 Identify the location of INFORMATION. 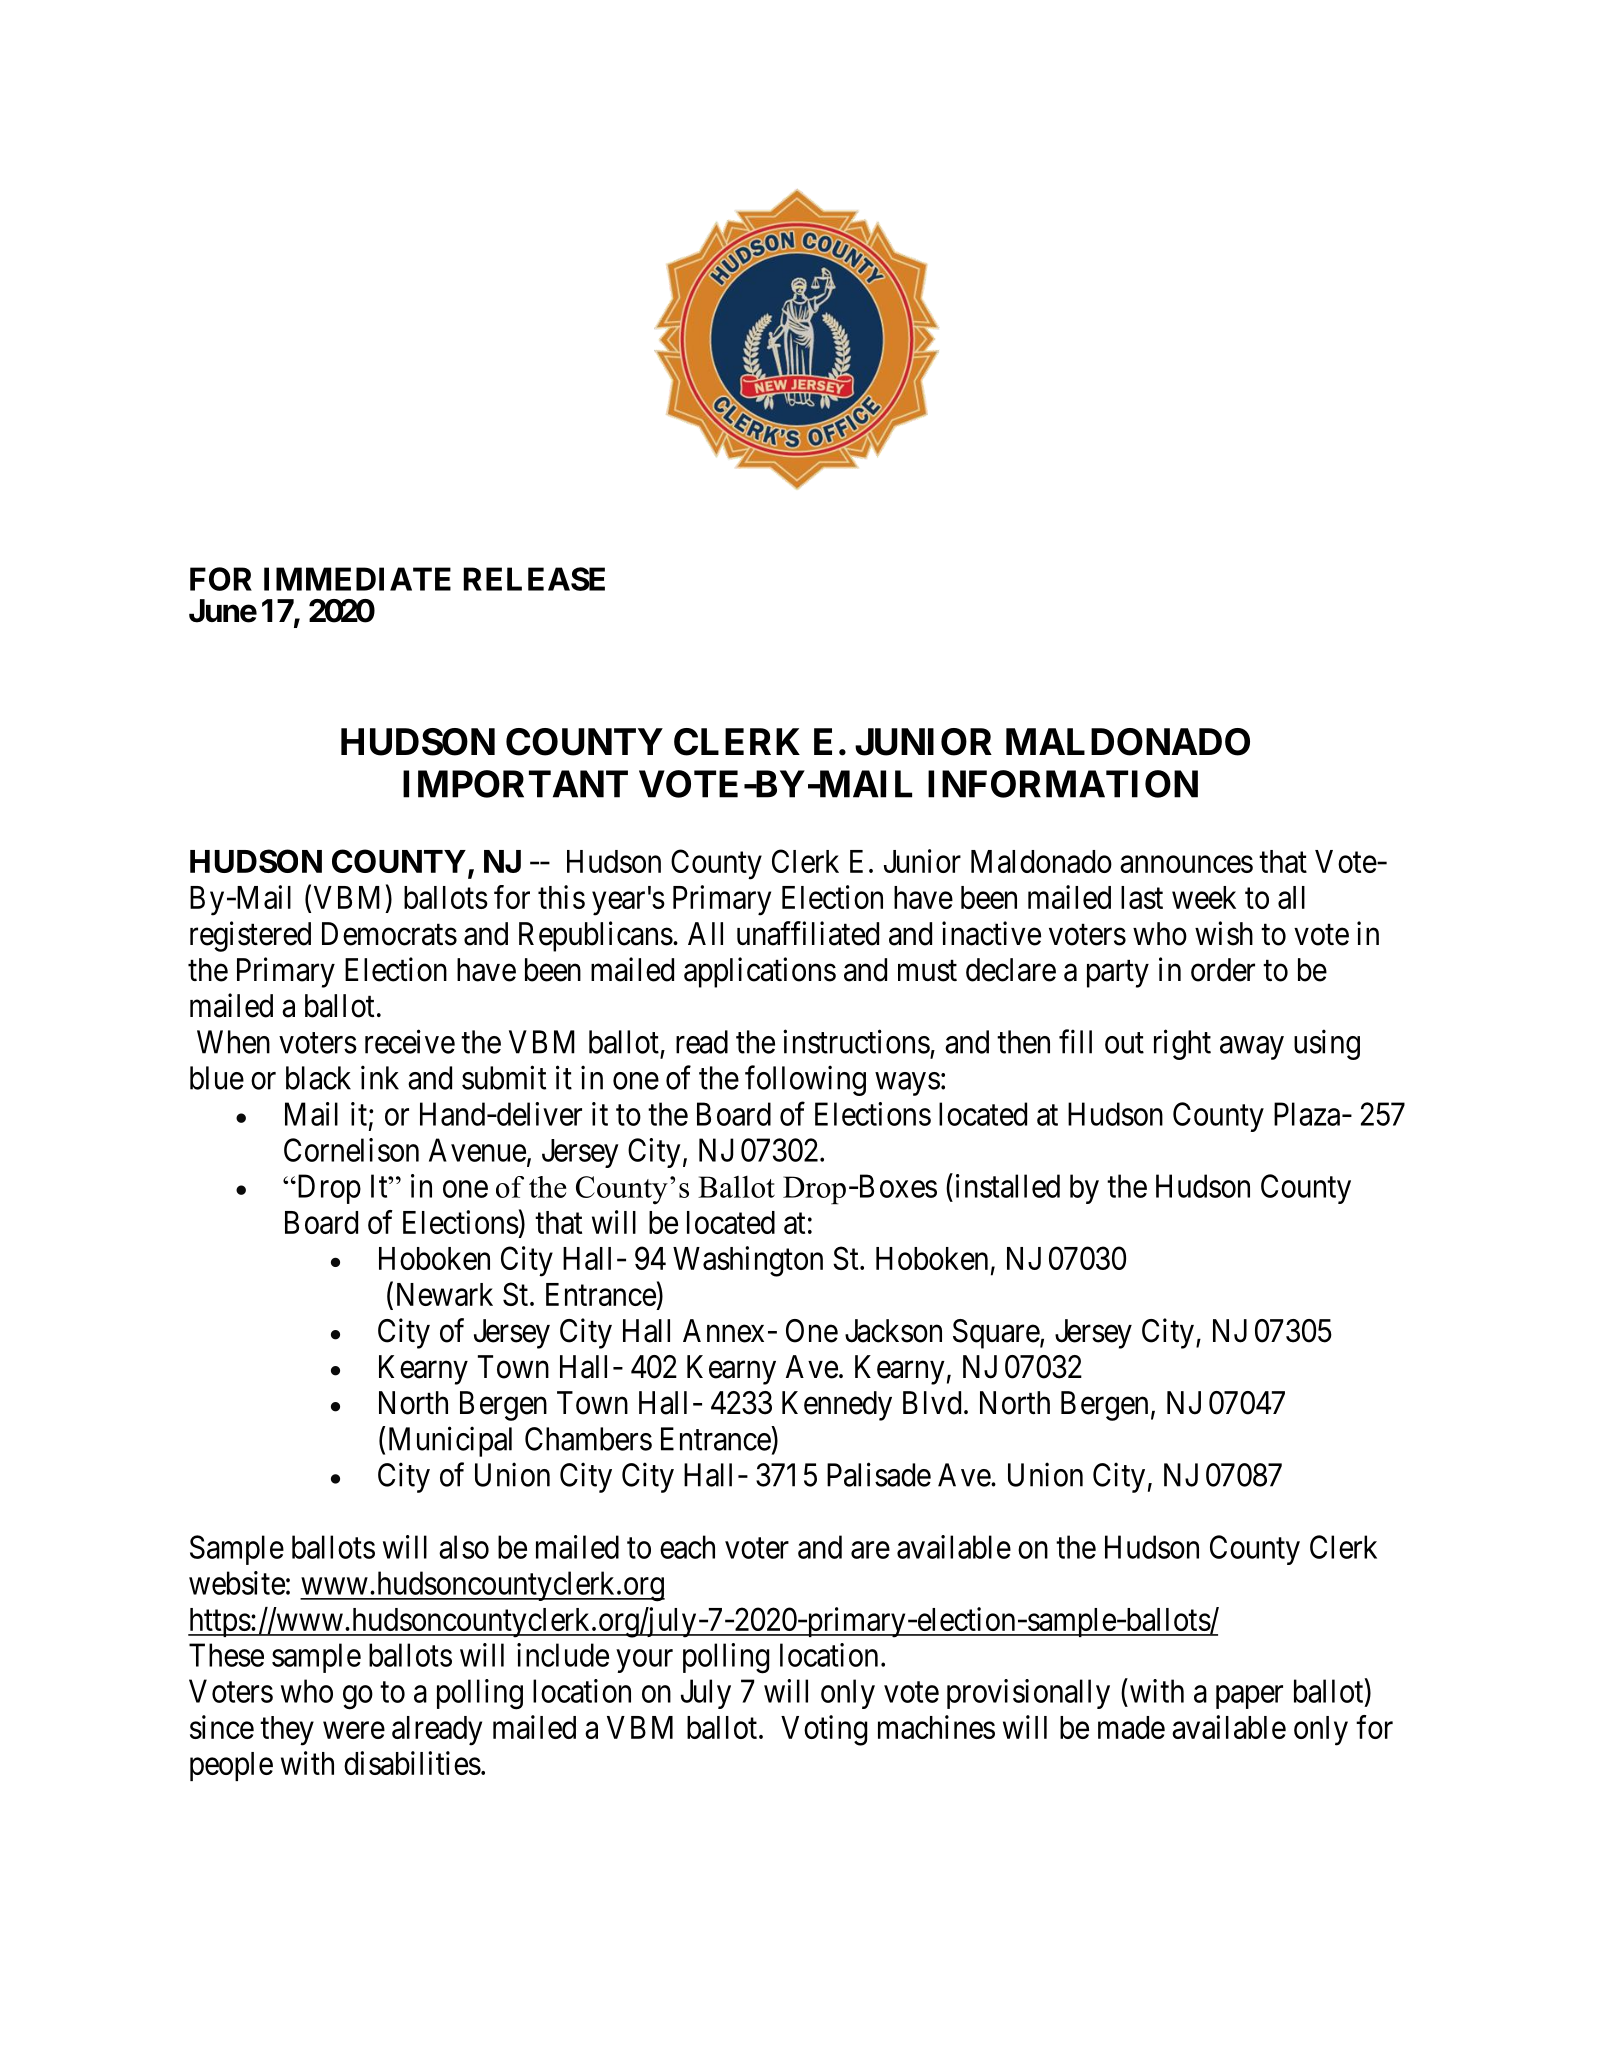
(1063, 784).
